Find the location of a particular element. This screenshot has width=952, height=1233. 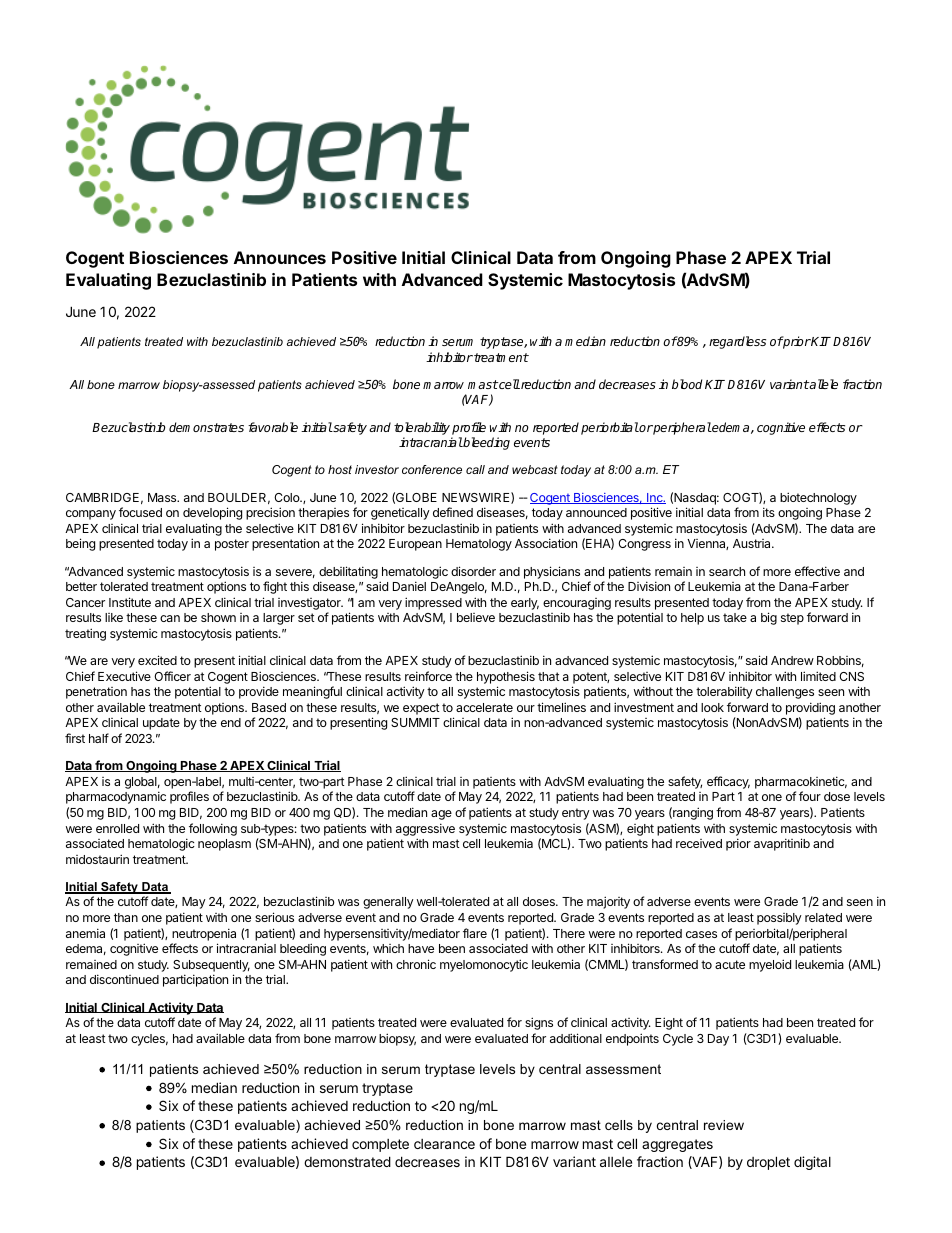

myeloid is located at coordinates (770, 965).
